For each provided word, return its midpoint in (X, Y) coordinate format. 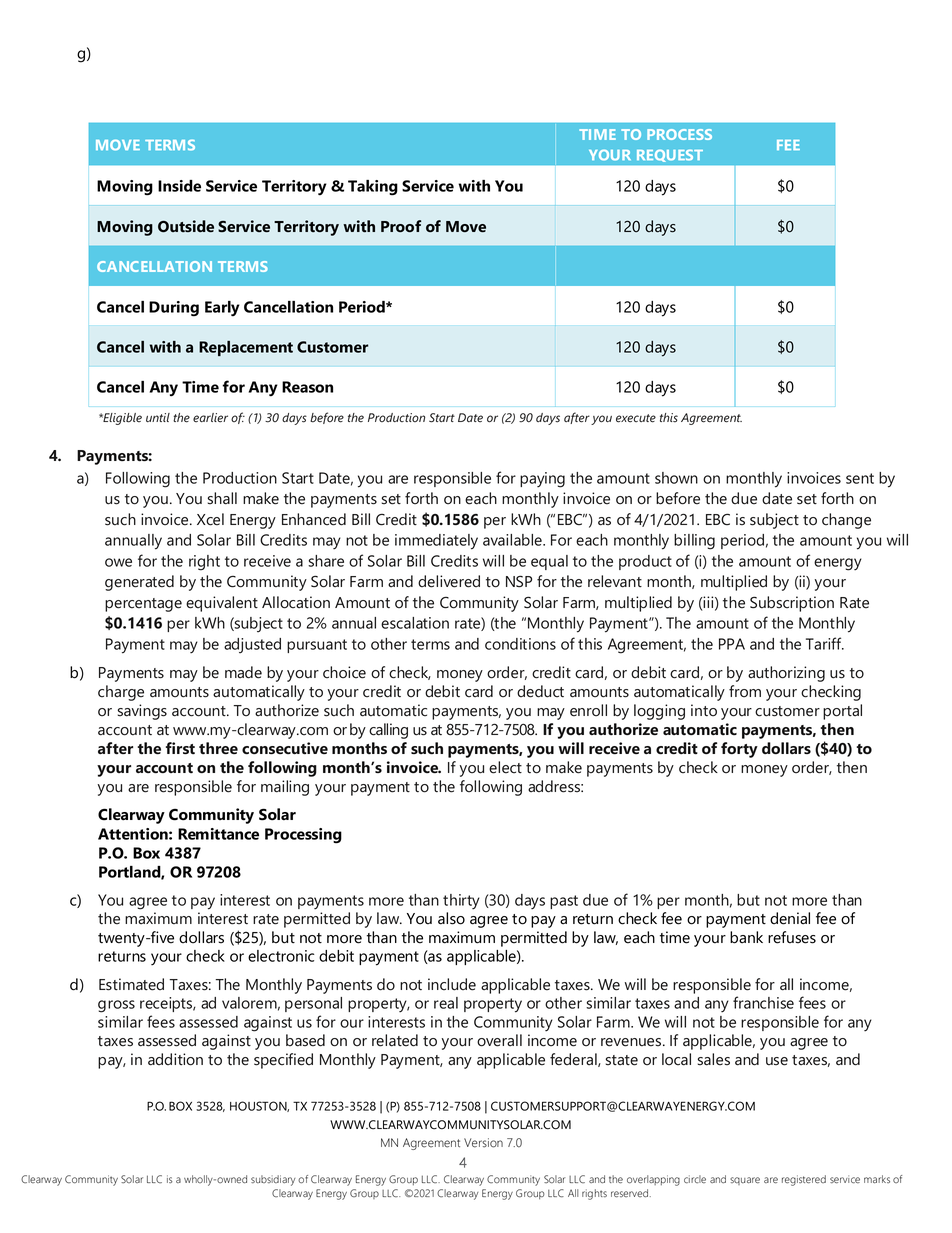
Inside (179, 186)
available (513, 540)
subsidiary (273, 1180)
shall (222, 498)
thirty (461, 902)
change (846, 521)
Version (483, 1143)
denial (790, 918)
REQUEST (670, 156)
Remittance (218, 834)
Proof (401, 226)
